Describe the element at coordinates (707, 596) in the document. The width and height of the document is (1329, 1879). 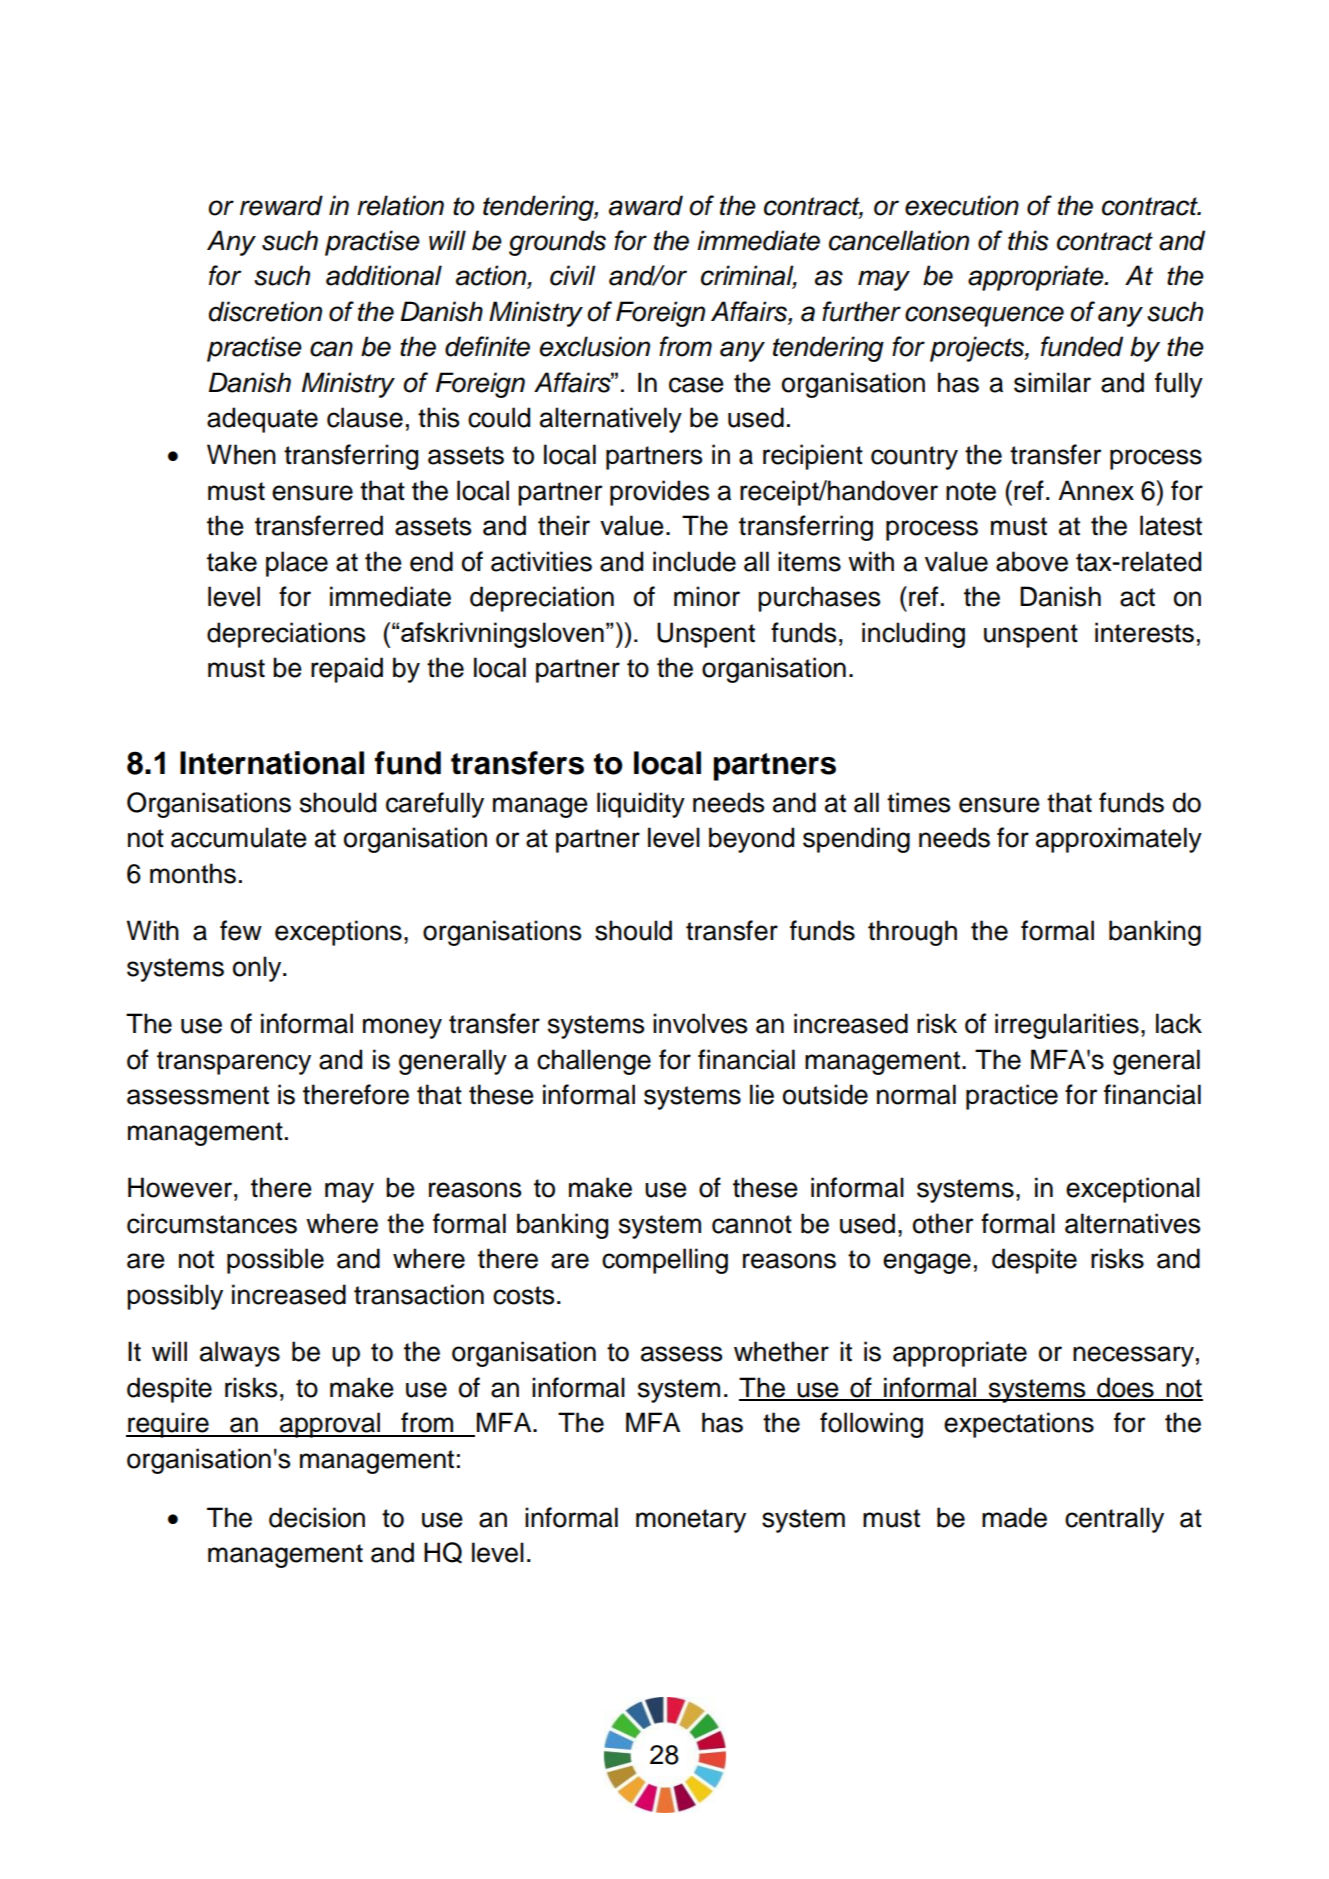
I see `minor` at that location.
